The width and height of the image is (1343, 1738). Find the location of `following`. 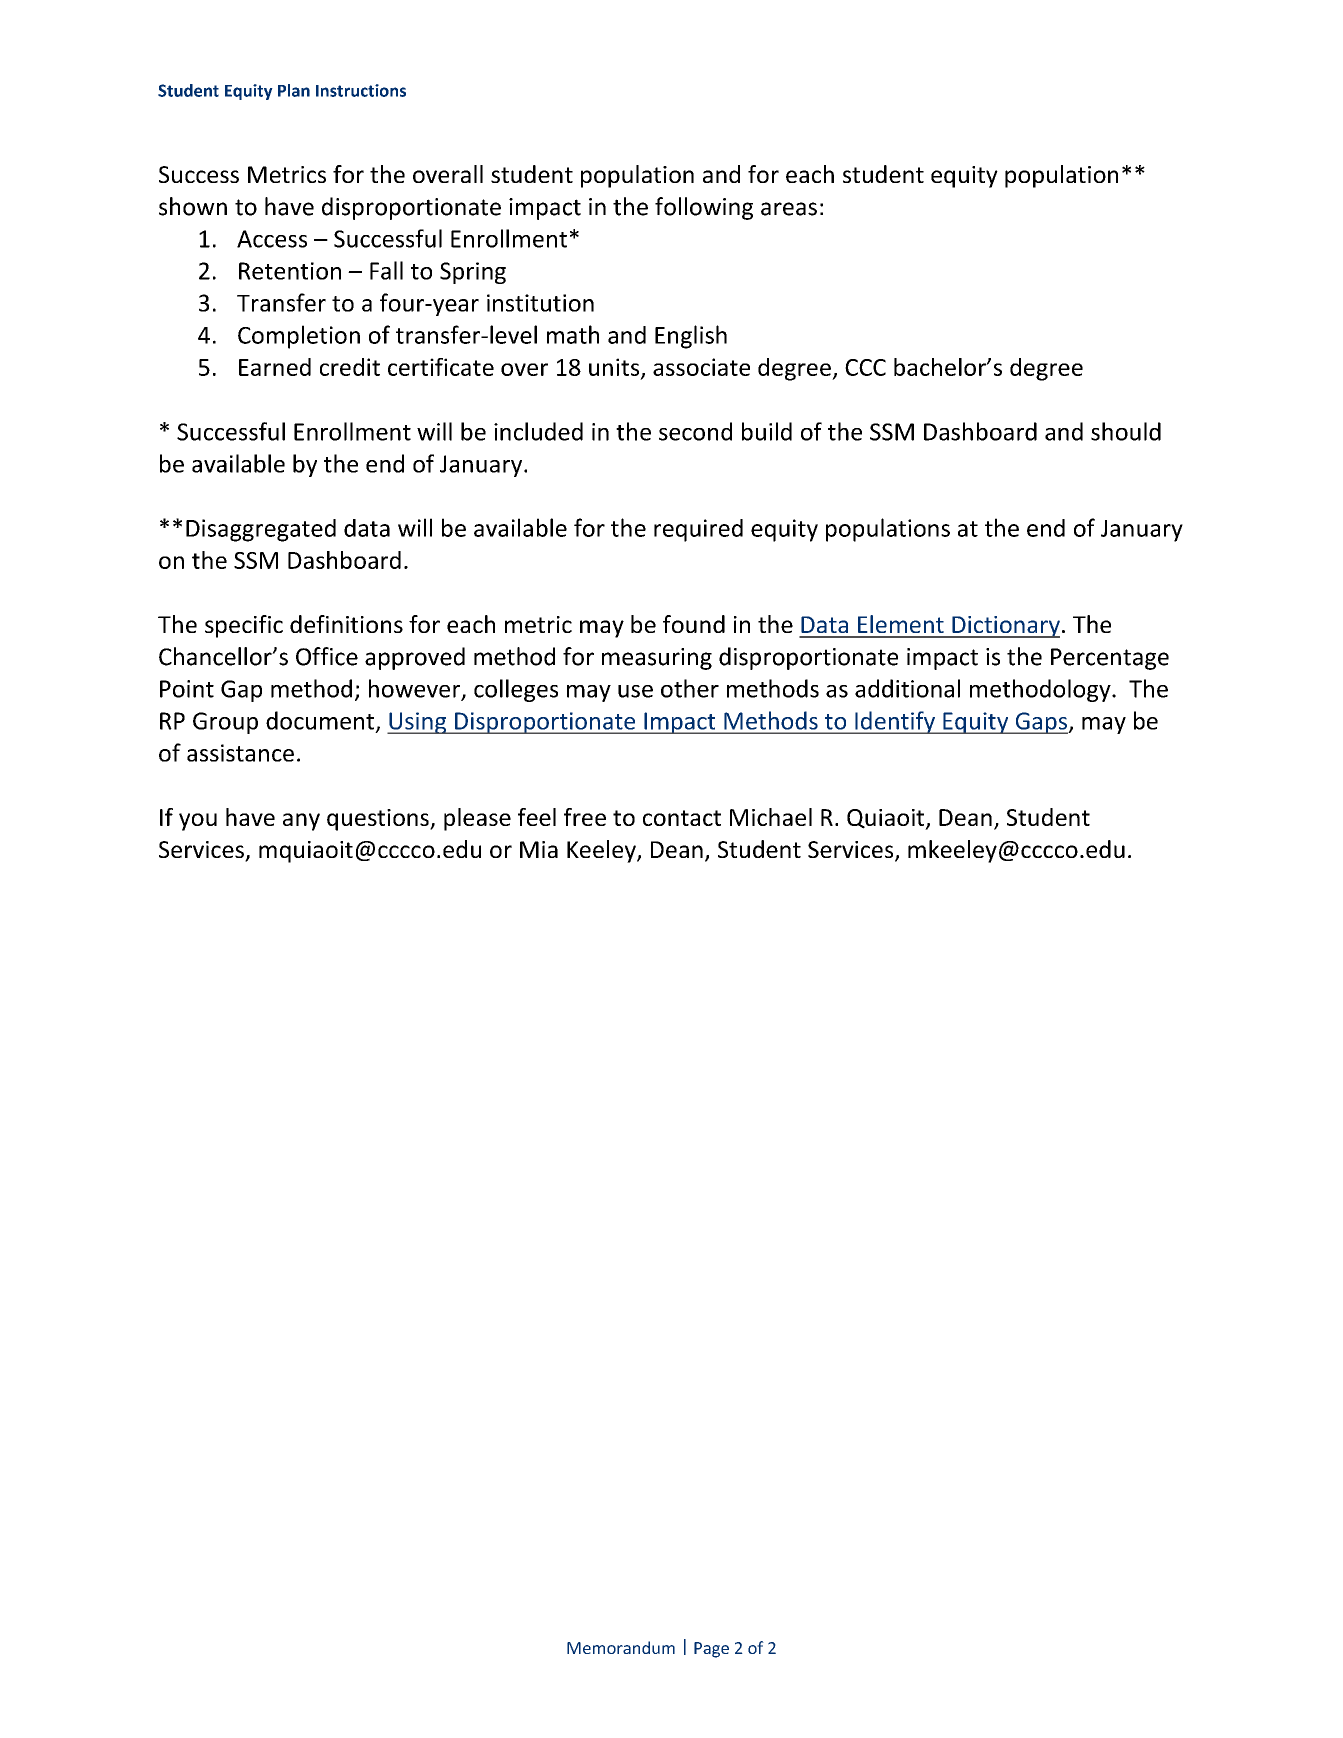

following is located at coordinates (704, 208).
